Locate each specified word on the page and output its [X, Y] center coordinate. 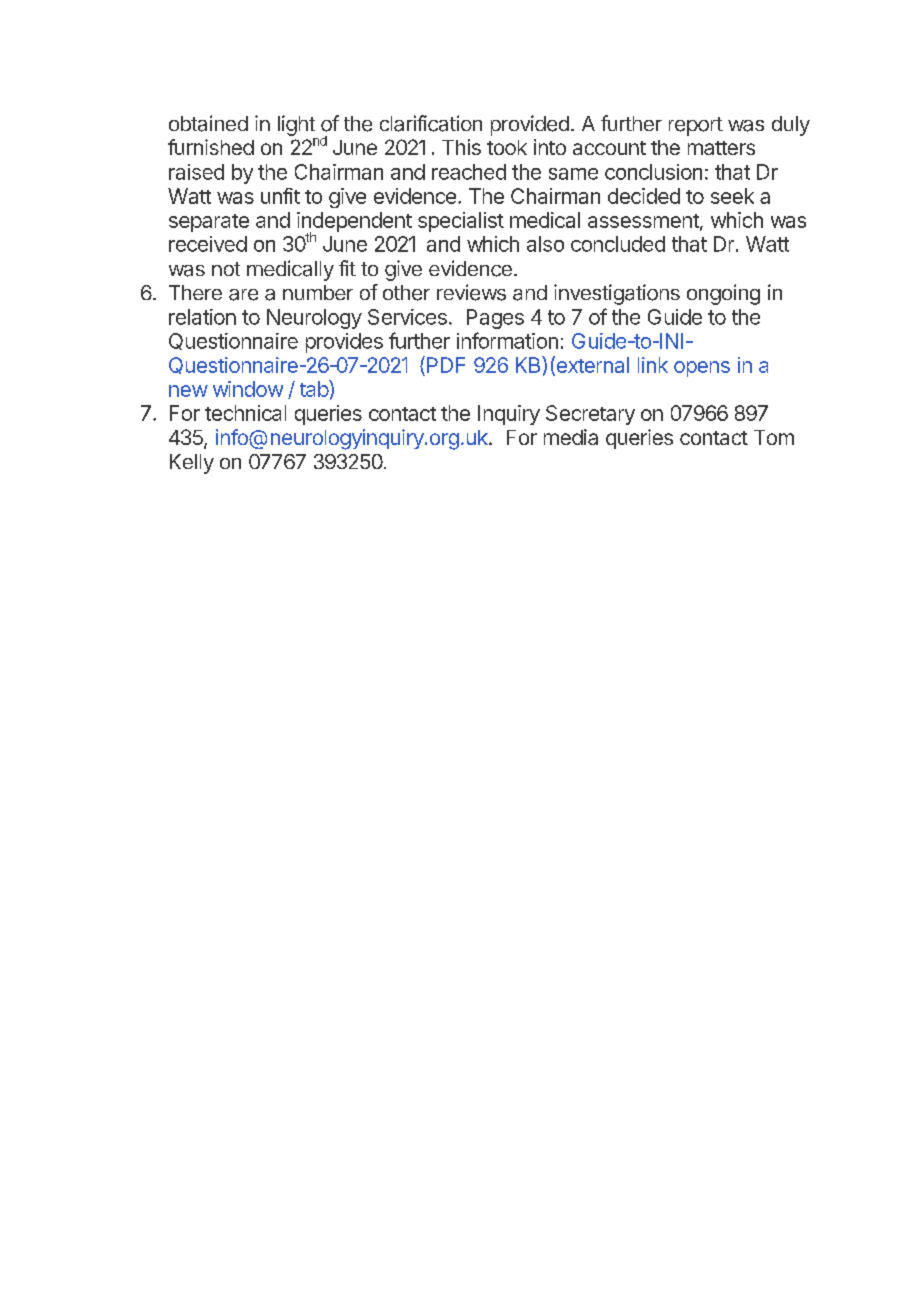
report [696, 126]
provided [530, 125]
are [243, 295]
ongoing [723, 294]
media [571, 437]
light [296, 125]
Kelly [192, 464]
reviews [471, 292]
